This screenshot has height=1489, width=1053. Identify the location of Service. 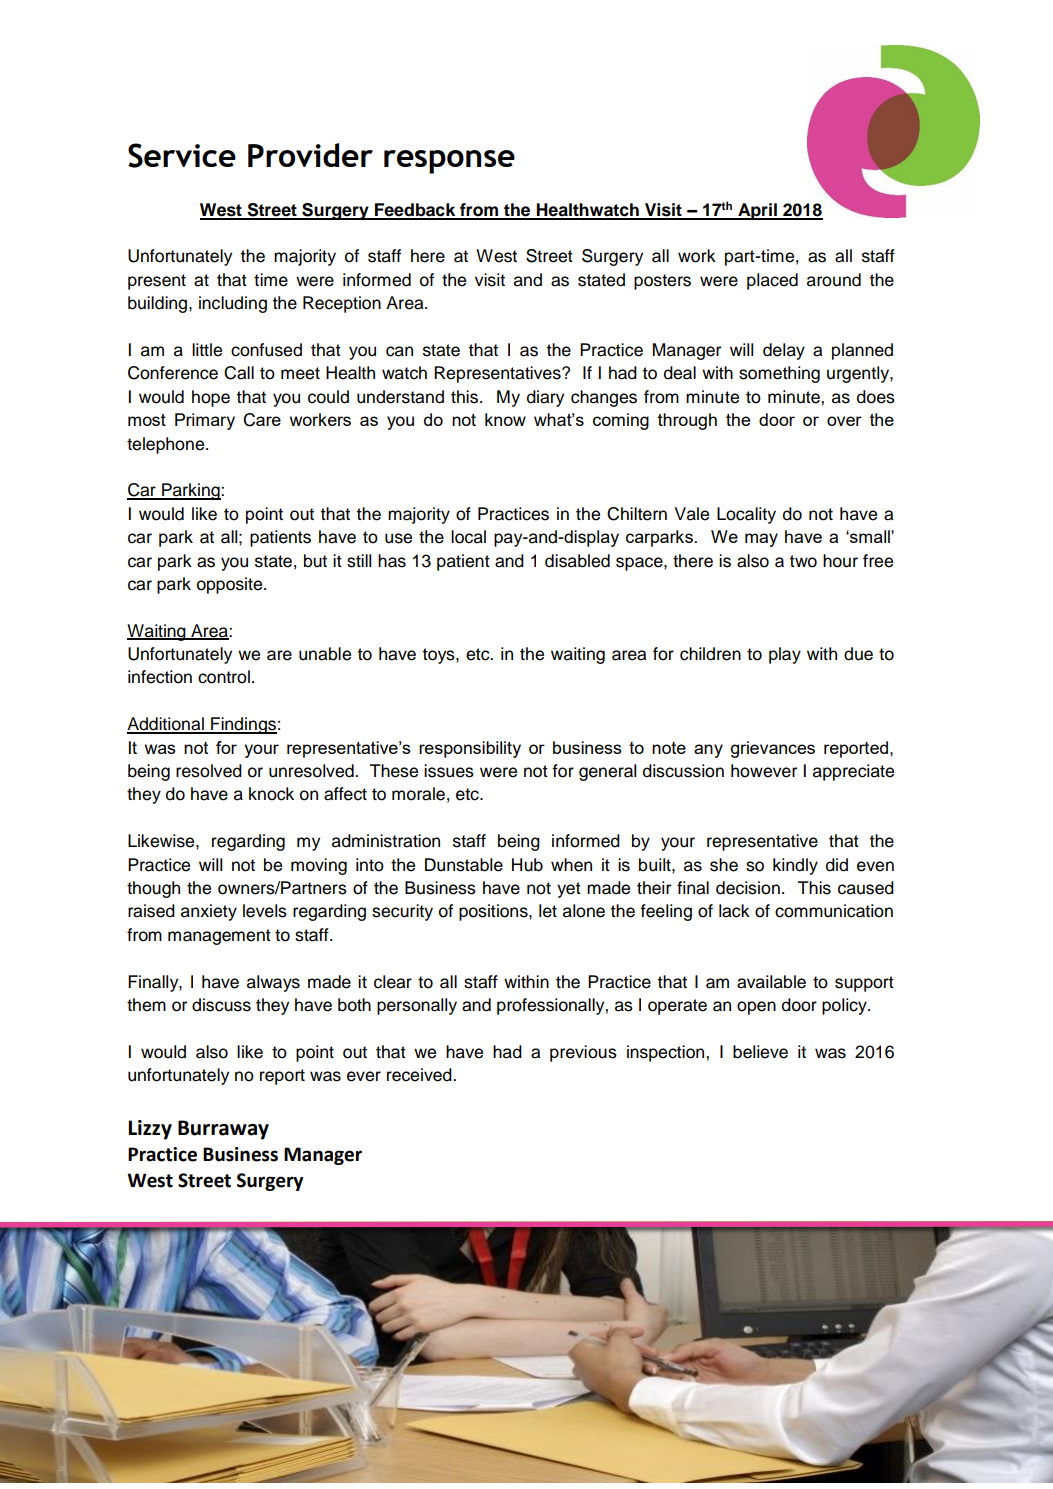
(182, 155).
